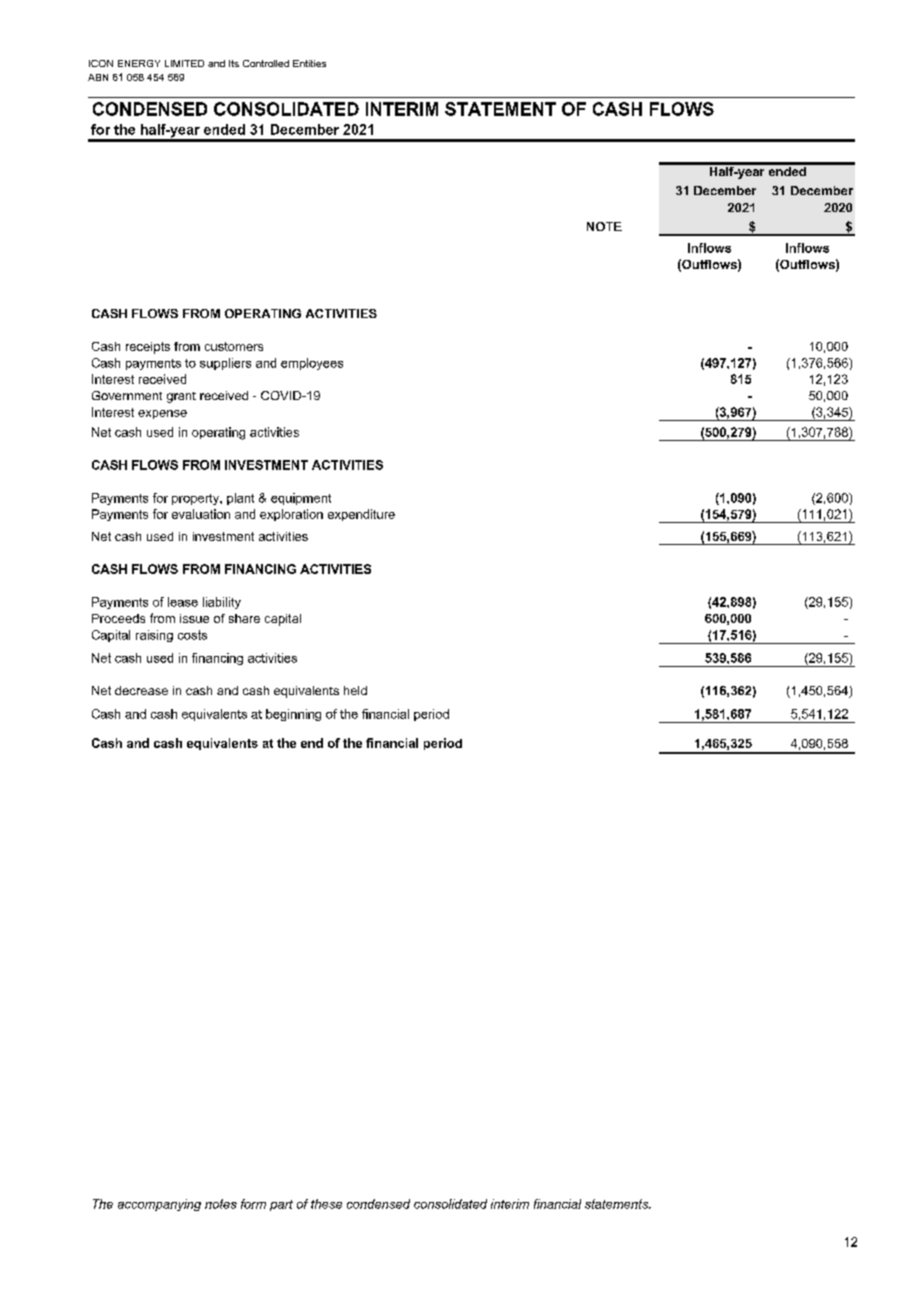 Image resolution: width=924 pixels, height=1308 pixels. What do you see at coordinates (225, 364) in the screenshot?
I see `suppliers` at bounding box center [225, 364].
